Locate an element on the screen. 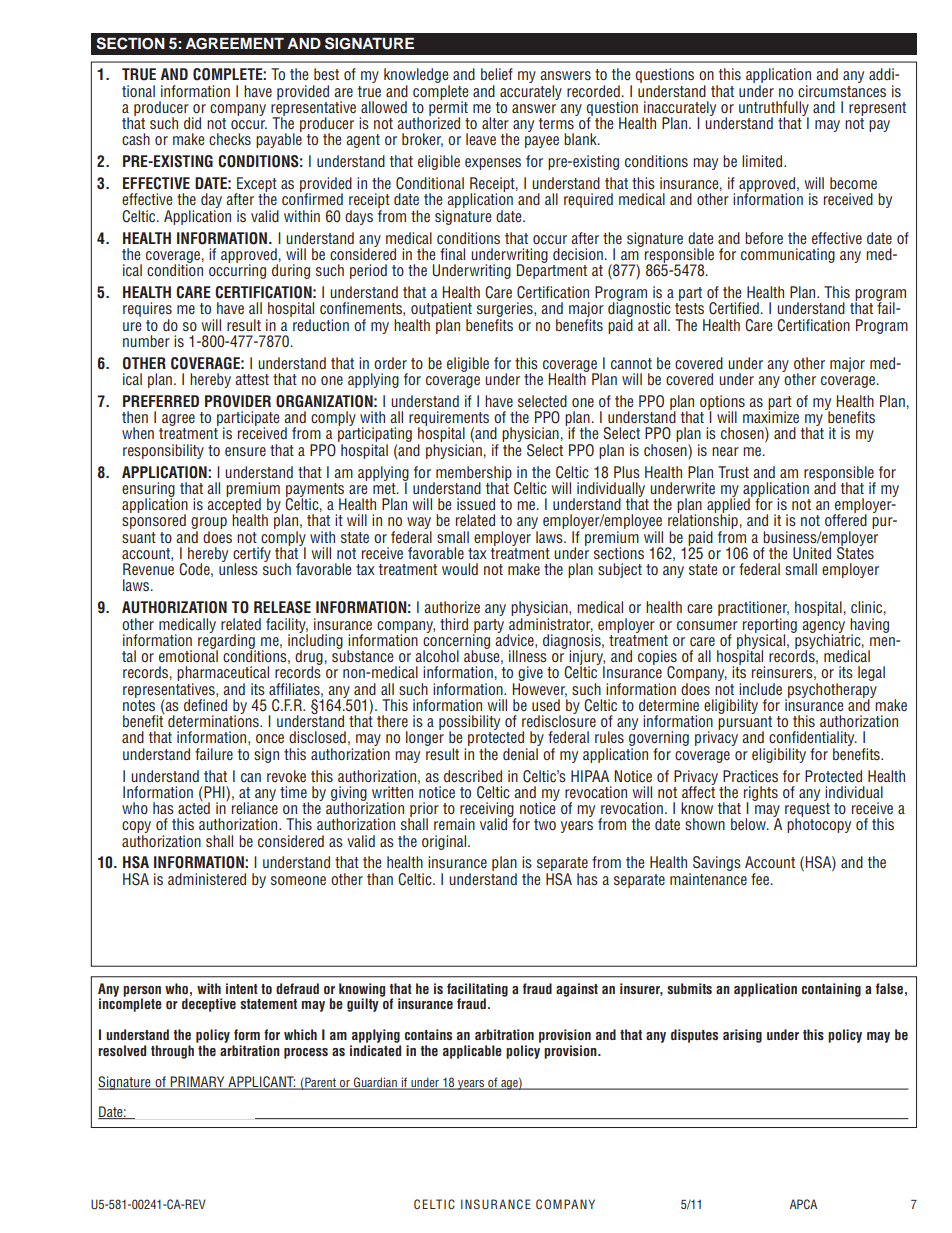 This screenshot has height=1233, width=952. Certified is located at coordinates (734, 308).
